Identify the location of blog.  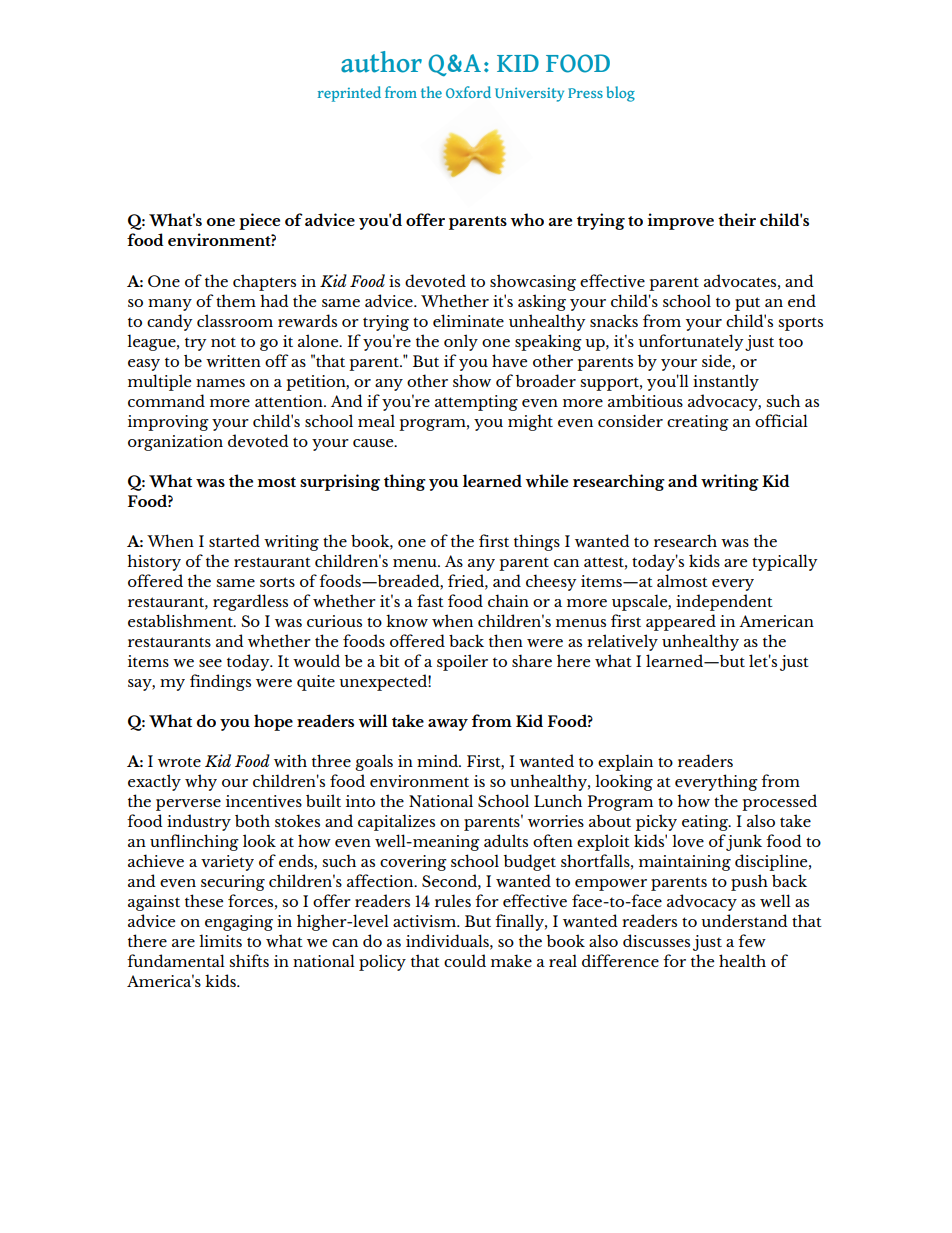
(620, 94).
